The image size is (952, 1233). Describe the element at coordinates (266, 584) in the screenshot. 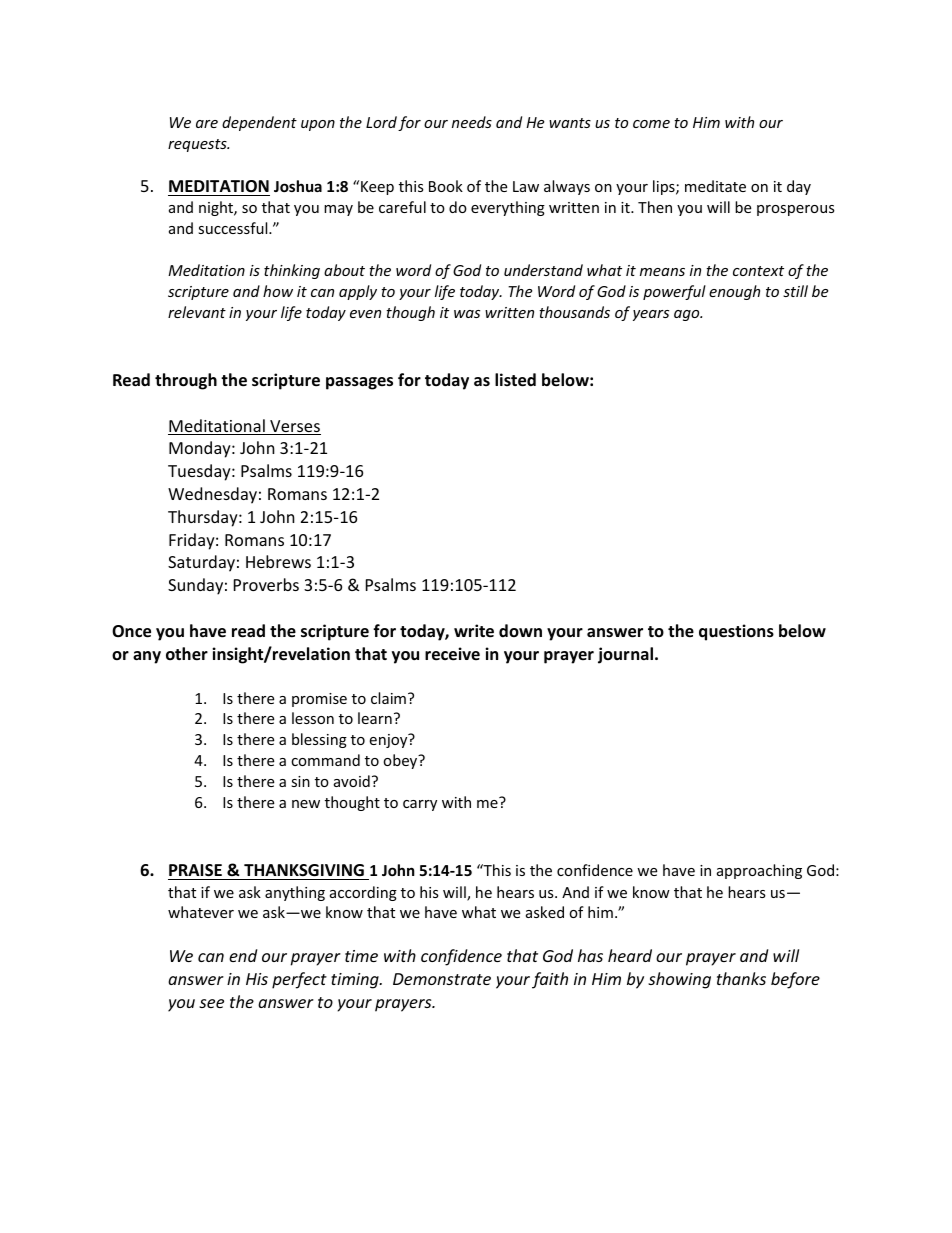

I see `Proverbs` at that location.
